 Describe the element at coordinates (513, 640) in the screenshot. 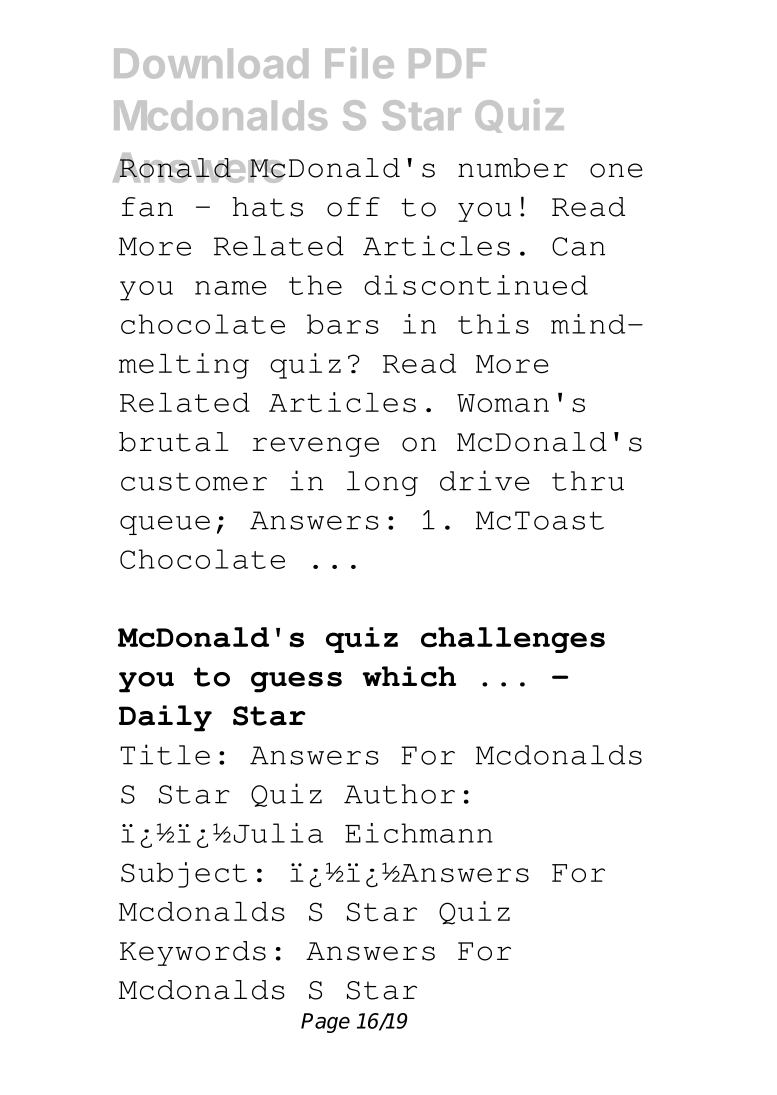

I see `challenges` at that location.
